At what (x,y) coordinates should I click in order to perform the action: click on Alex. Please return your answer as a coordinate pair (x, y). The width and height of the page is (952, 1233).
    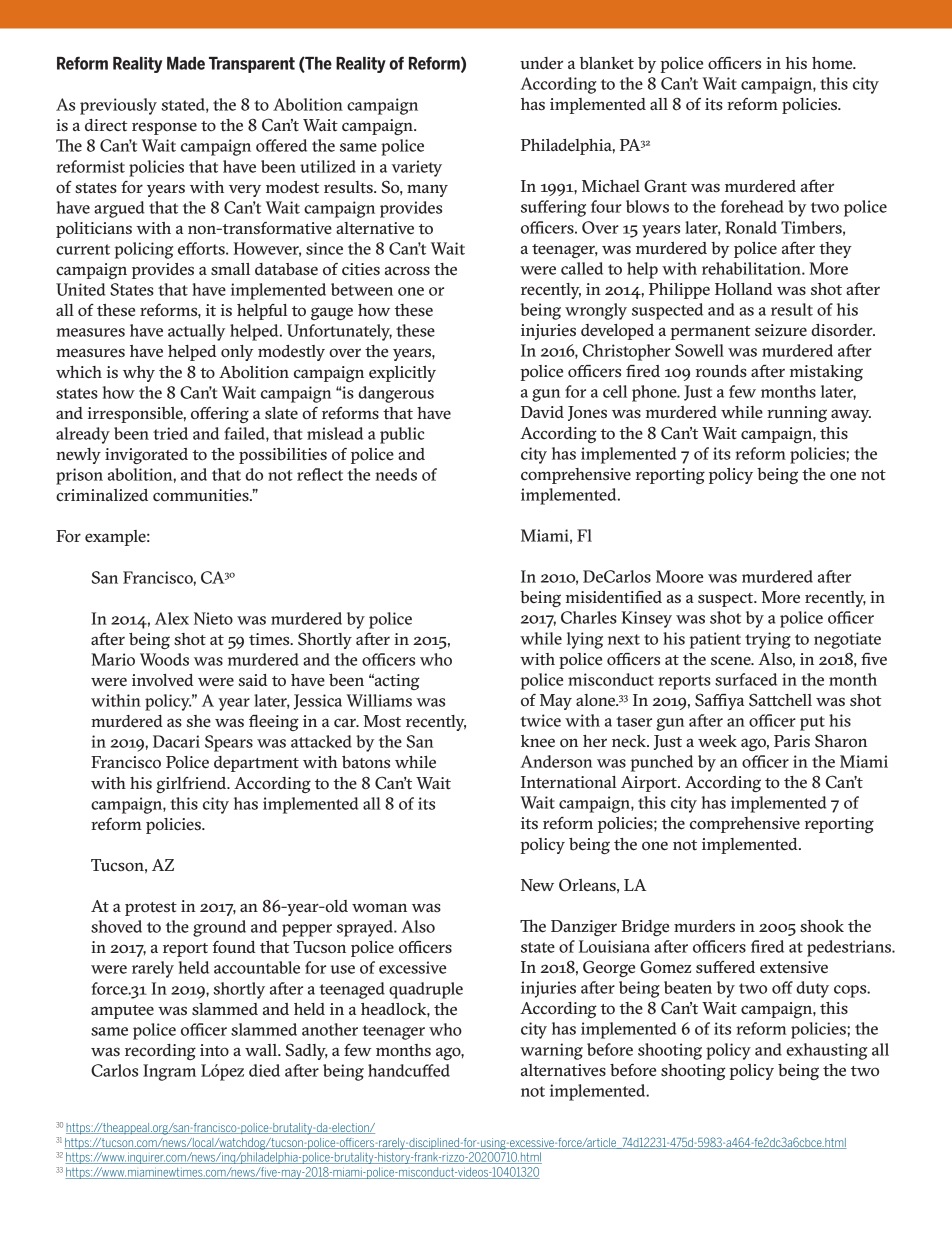
    Looking at the image, I should click on (172, 618).
